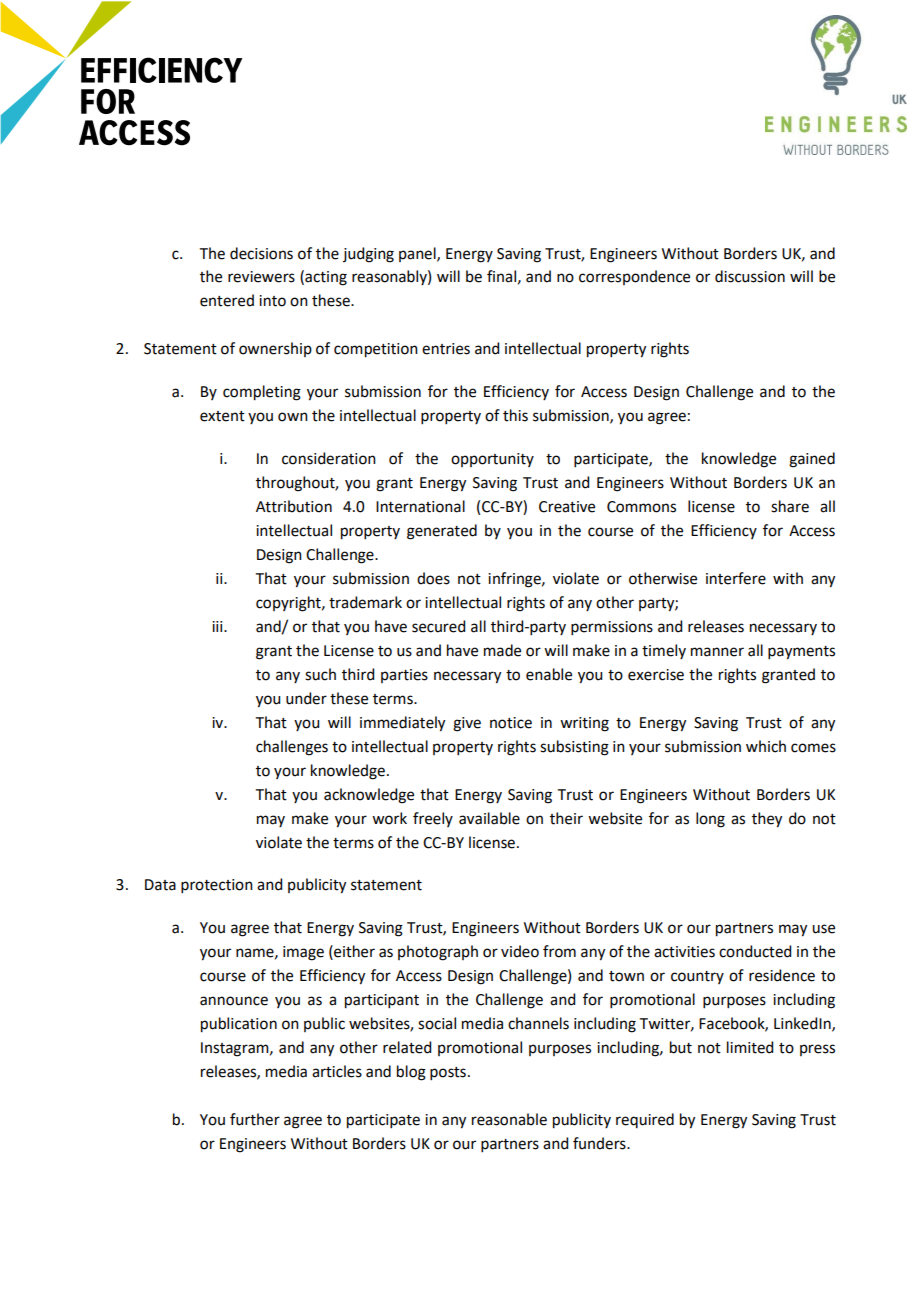 The width and height of the screenshot is (924, 1308). What do you see at coordinates (217, 886) in the screenshot?
I see `protection` at bounding box center [217, 886].
